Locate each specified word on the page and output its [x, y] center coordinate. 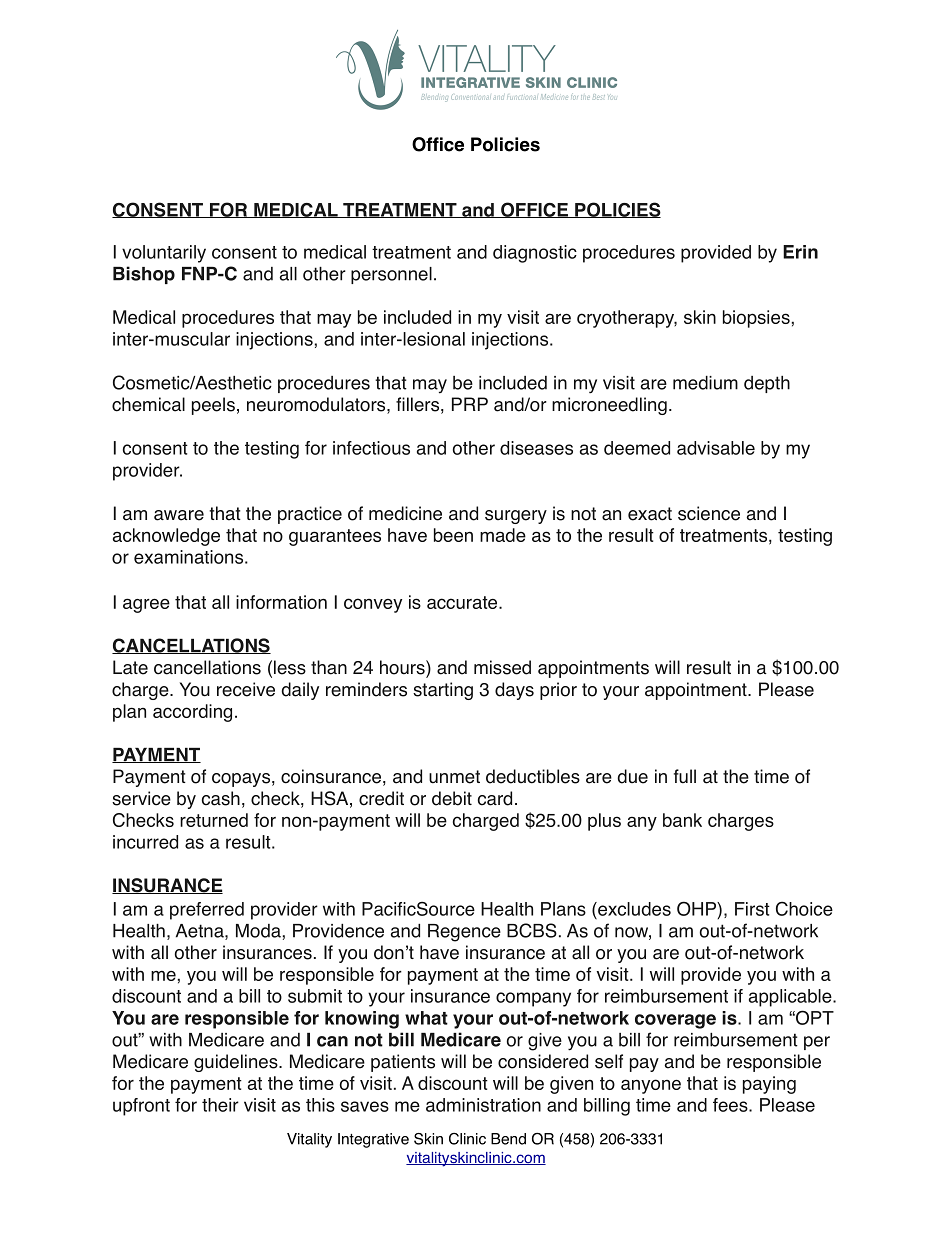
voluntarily [164, 254]
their [220, 1105]
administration [483, 1105]
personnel [391, 275]
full [685, 776]
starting [443, 691]
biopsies [756, 319]
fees [731, 1105]
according [192, 713]
